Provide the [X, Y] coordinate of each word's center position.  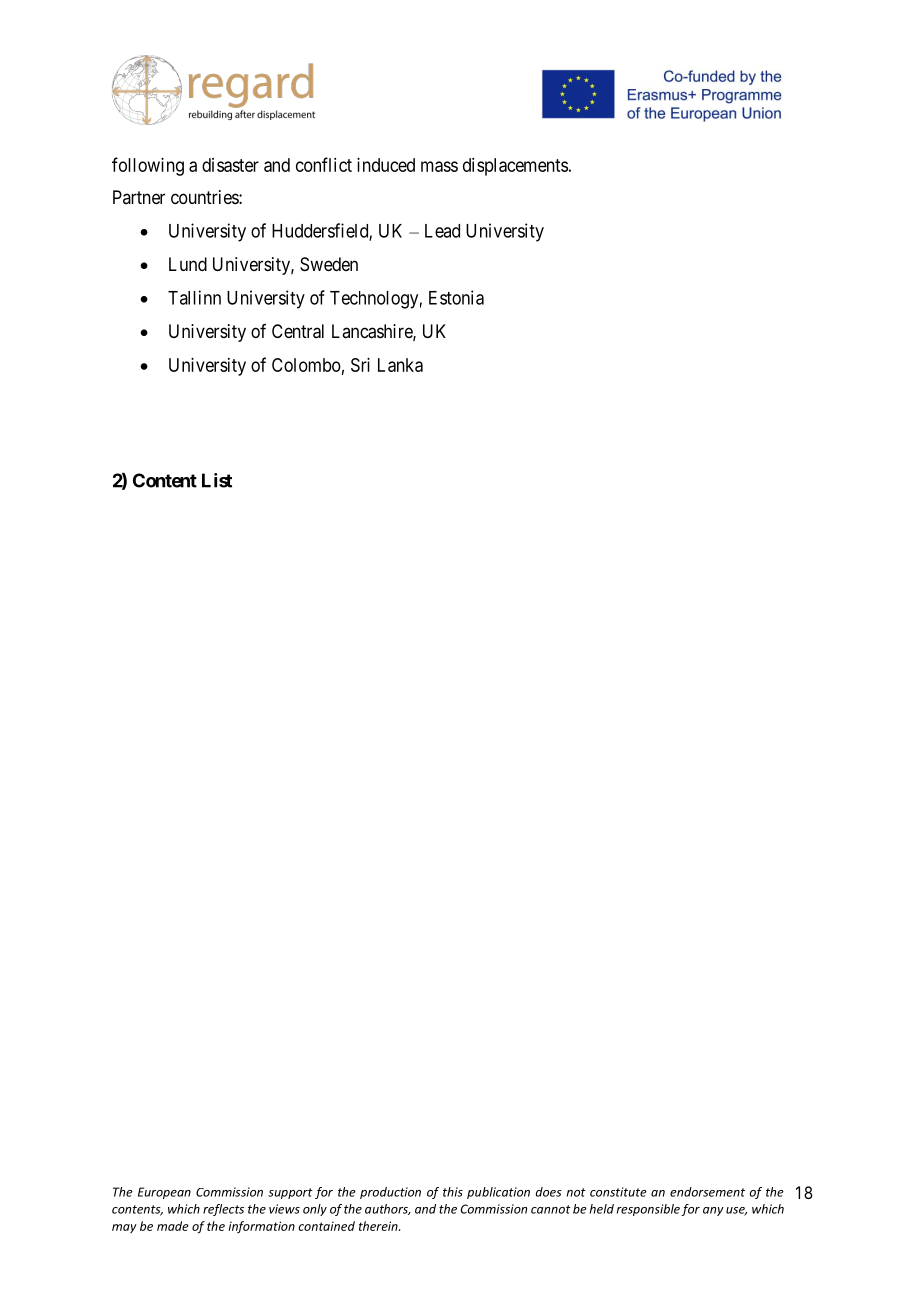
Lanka [400, 365]
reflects [223, 1210]
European [164, 1193]
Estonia [456, 297]
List [217, 480]
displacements [515, 167]
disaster [230, 165]
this [453, 1192]
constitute [618, 1192]
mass [439, 166]
